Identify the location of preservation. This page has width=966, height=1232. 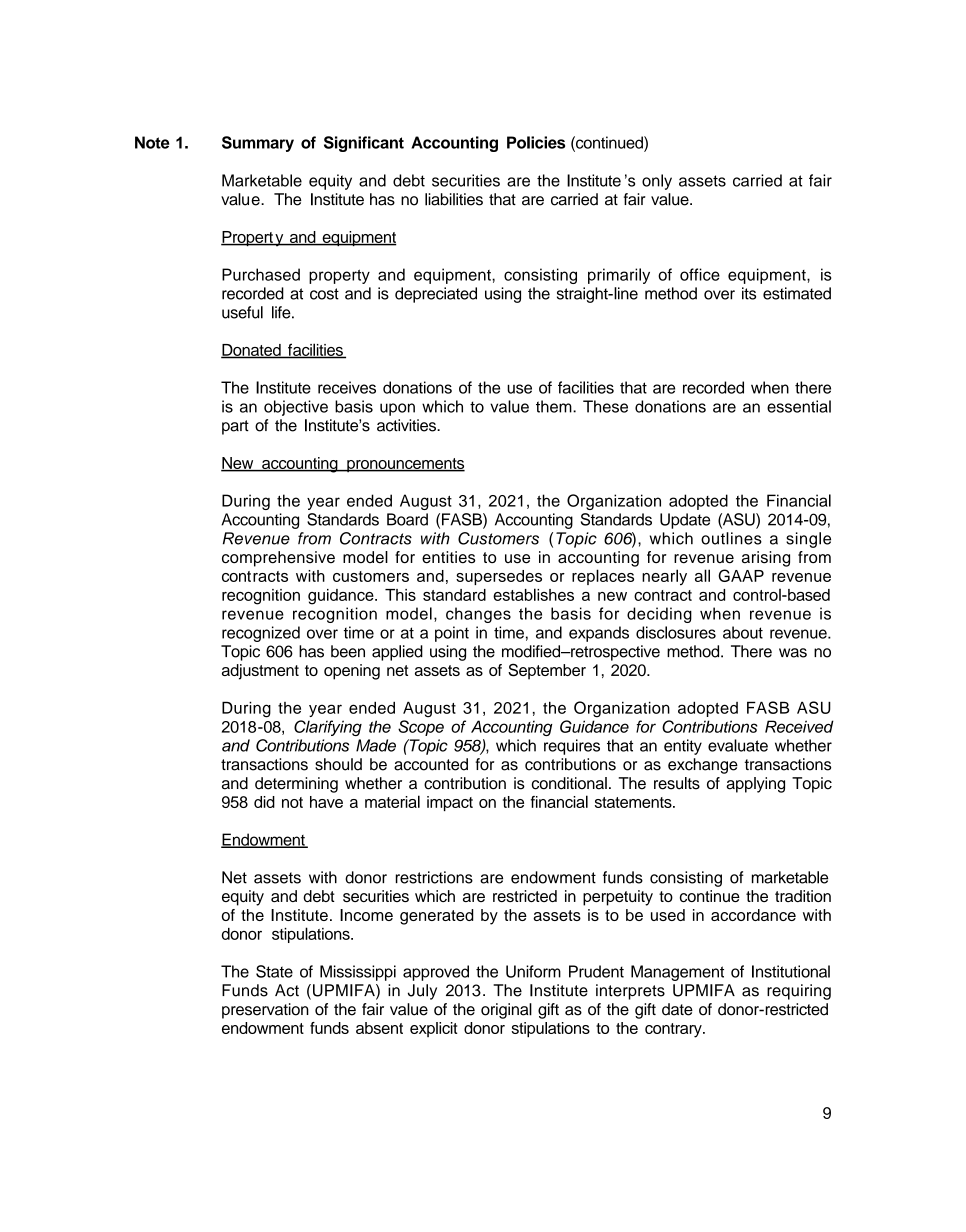
(265, 1011).
